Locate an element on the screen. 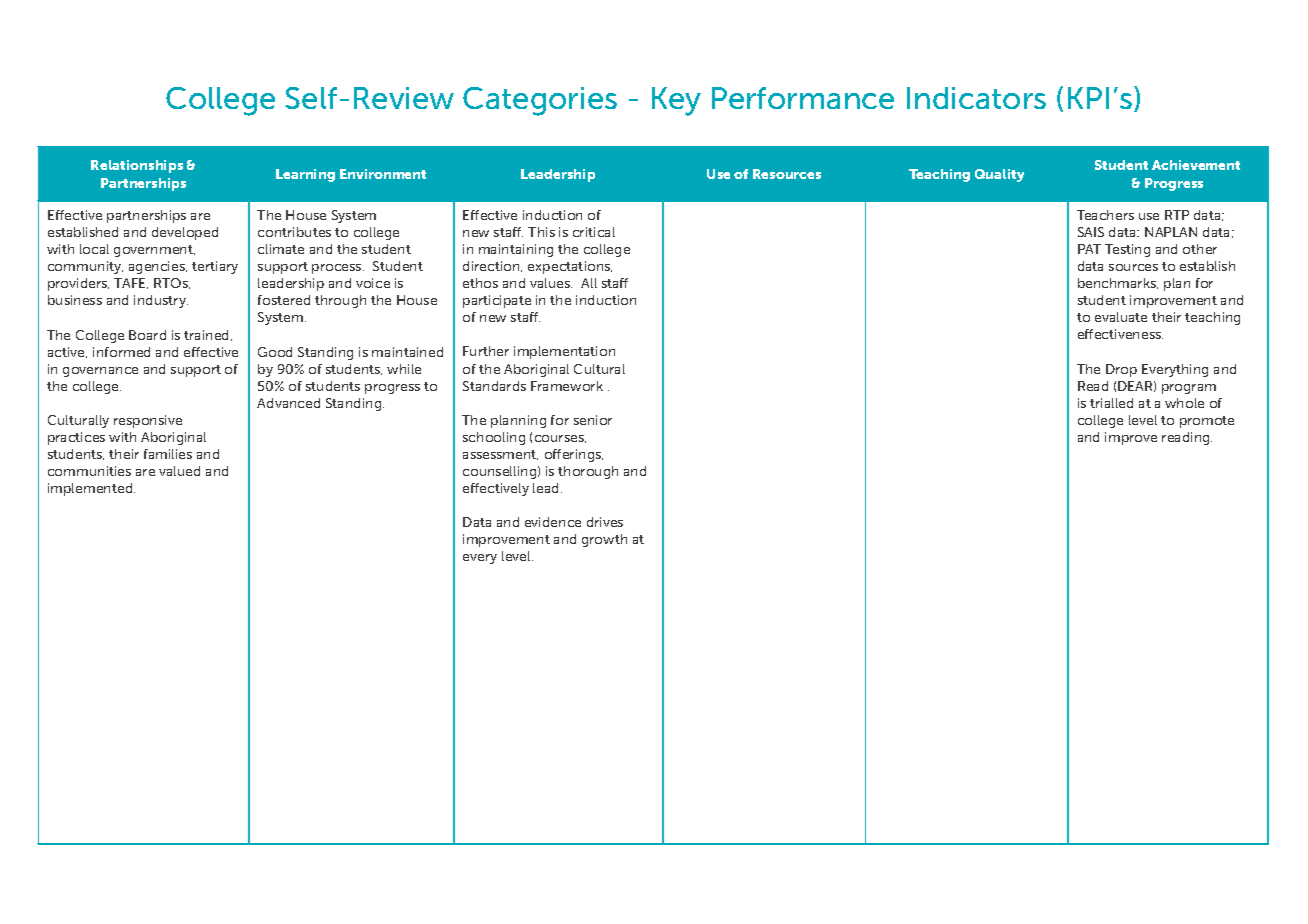  Key is located at coordinates (676, 101).
